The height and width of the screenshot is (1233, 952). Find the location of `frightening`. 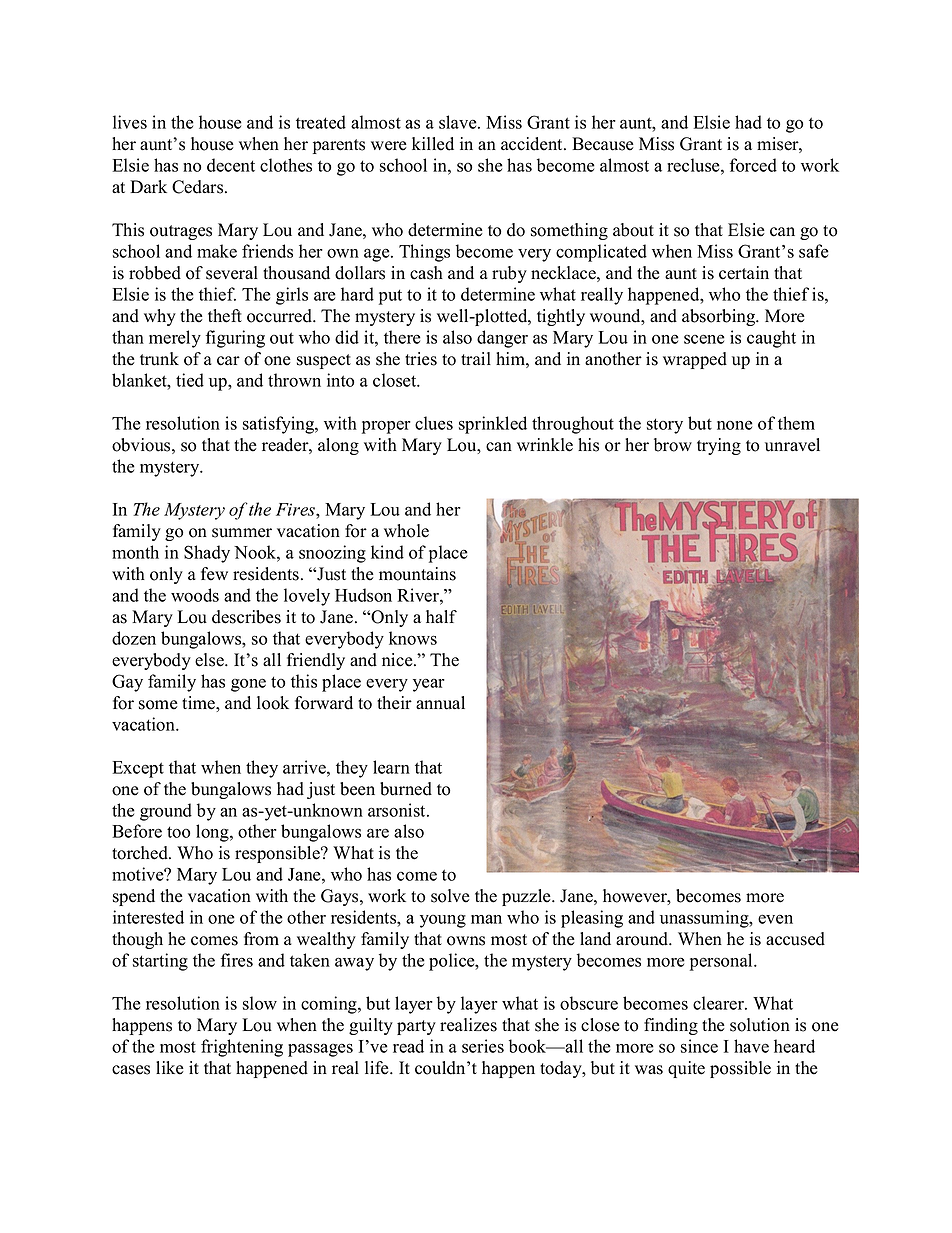

frightening is located at coordinates (242, 1048).
